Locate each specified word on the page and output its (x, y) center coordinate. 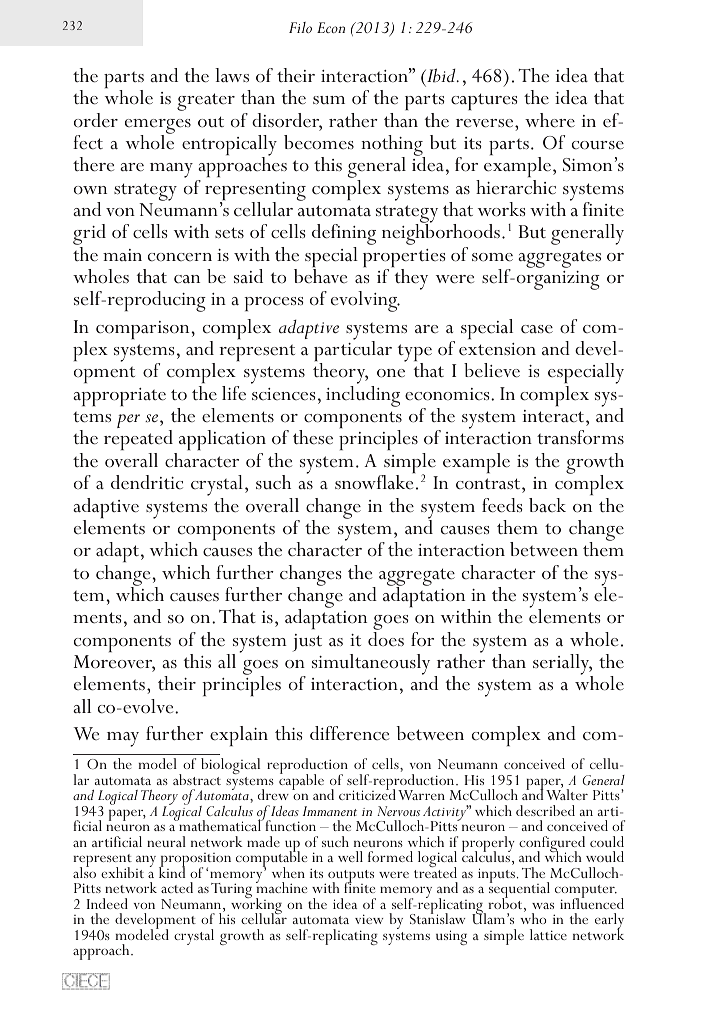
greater (206, 102)
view (369, 919)
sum (329, 100)
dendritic (147, 482)
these (313, 437)
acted (177, 887)
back (547, 505)
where (550, 120)
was (543, 906)
